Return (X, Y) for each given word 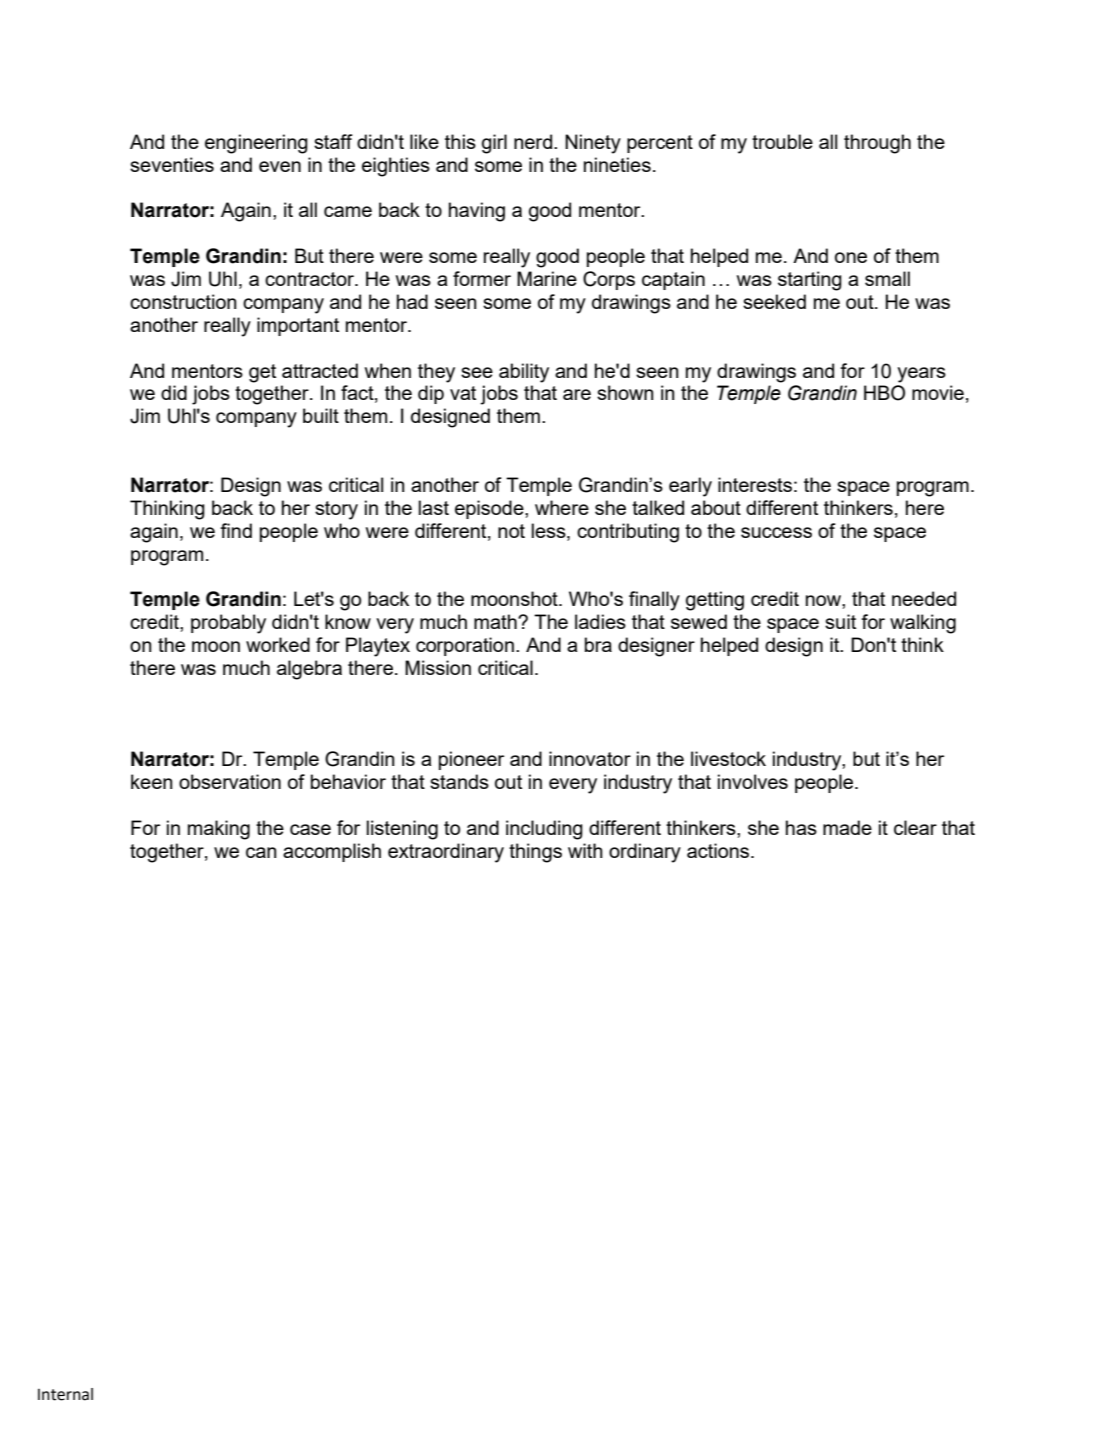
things (535, 853)
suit (840, 621)
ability (524, 373)
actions (719, 850)
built (321, 415)
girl (494, 144)
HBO (884, 393)
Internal (65, 1394)
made (847, 827)
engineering (256, 144)
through (877, 144)
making (219, 830)
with (585, 850)
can (261, 852)
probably (228, 624)
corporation (465, 646)
